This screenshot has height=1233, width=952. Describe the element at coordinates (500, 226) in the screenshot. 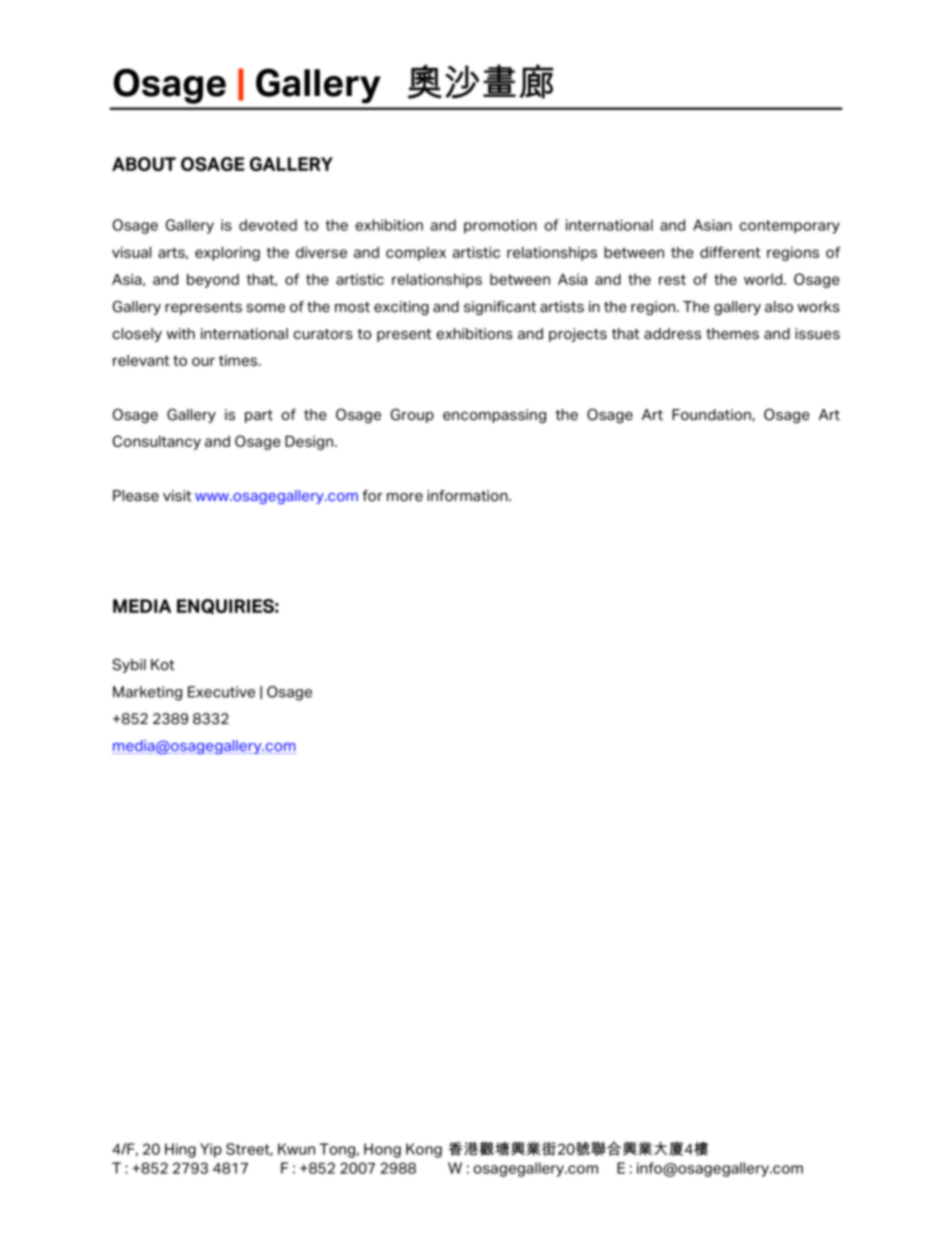

I see `promotion` at that location.
